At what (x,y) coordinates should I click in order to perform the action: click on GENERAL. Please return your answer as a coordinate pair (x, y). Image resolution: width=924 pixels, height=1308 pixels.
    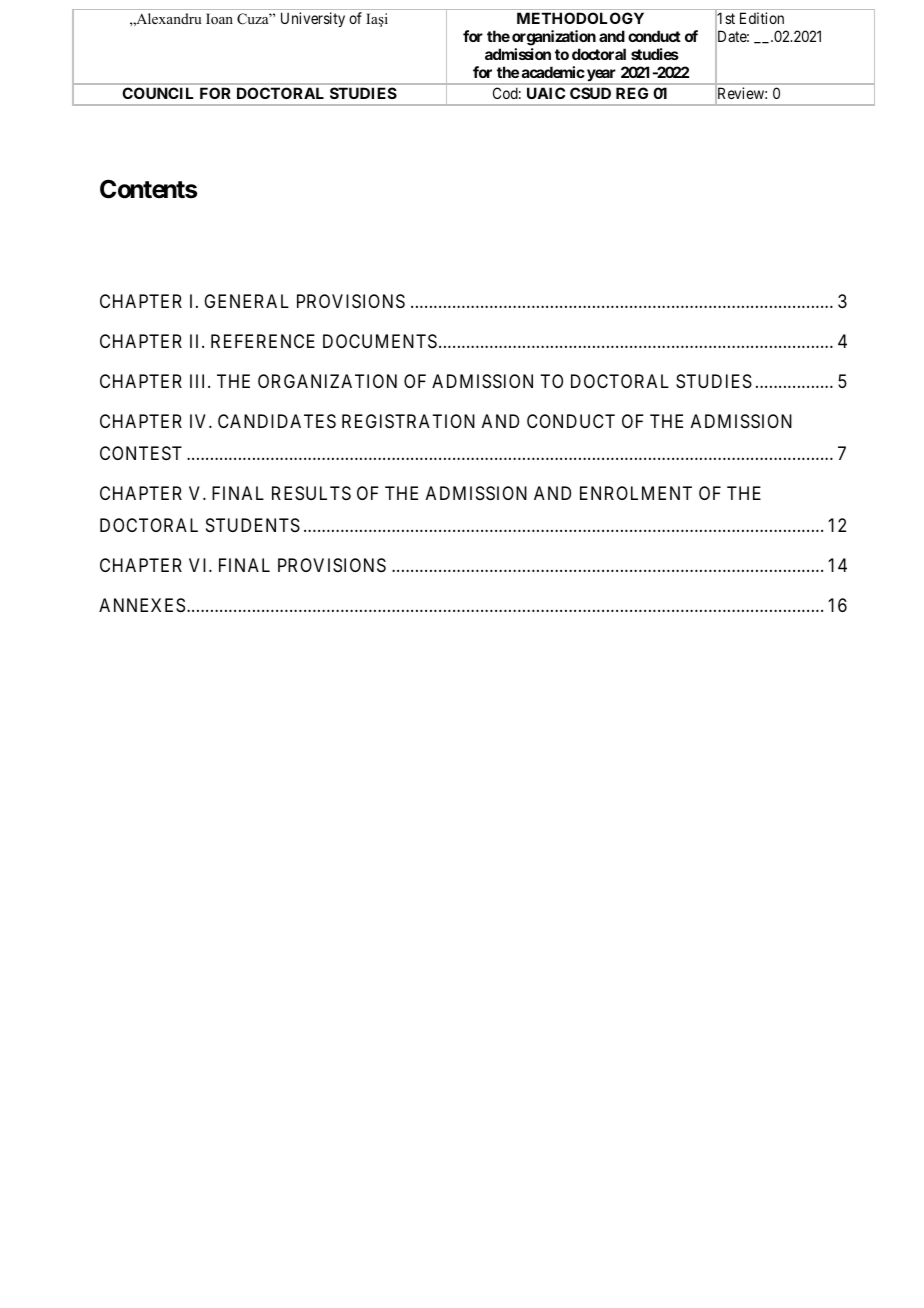
    Looking at the image, I should click on (246, 301).
